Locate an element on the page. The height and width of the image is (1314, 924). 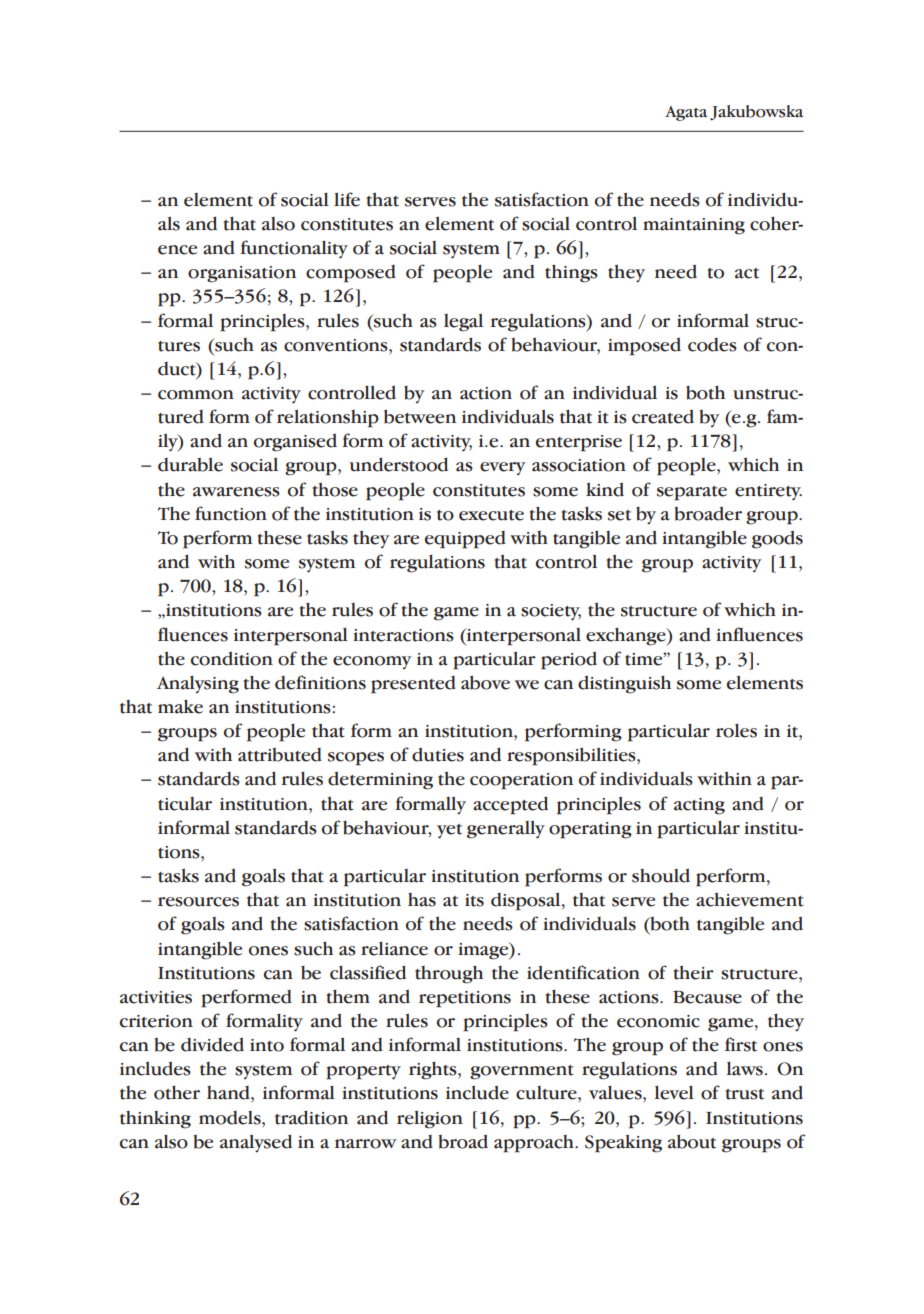
above is located at coordinates (485, 682).
